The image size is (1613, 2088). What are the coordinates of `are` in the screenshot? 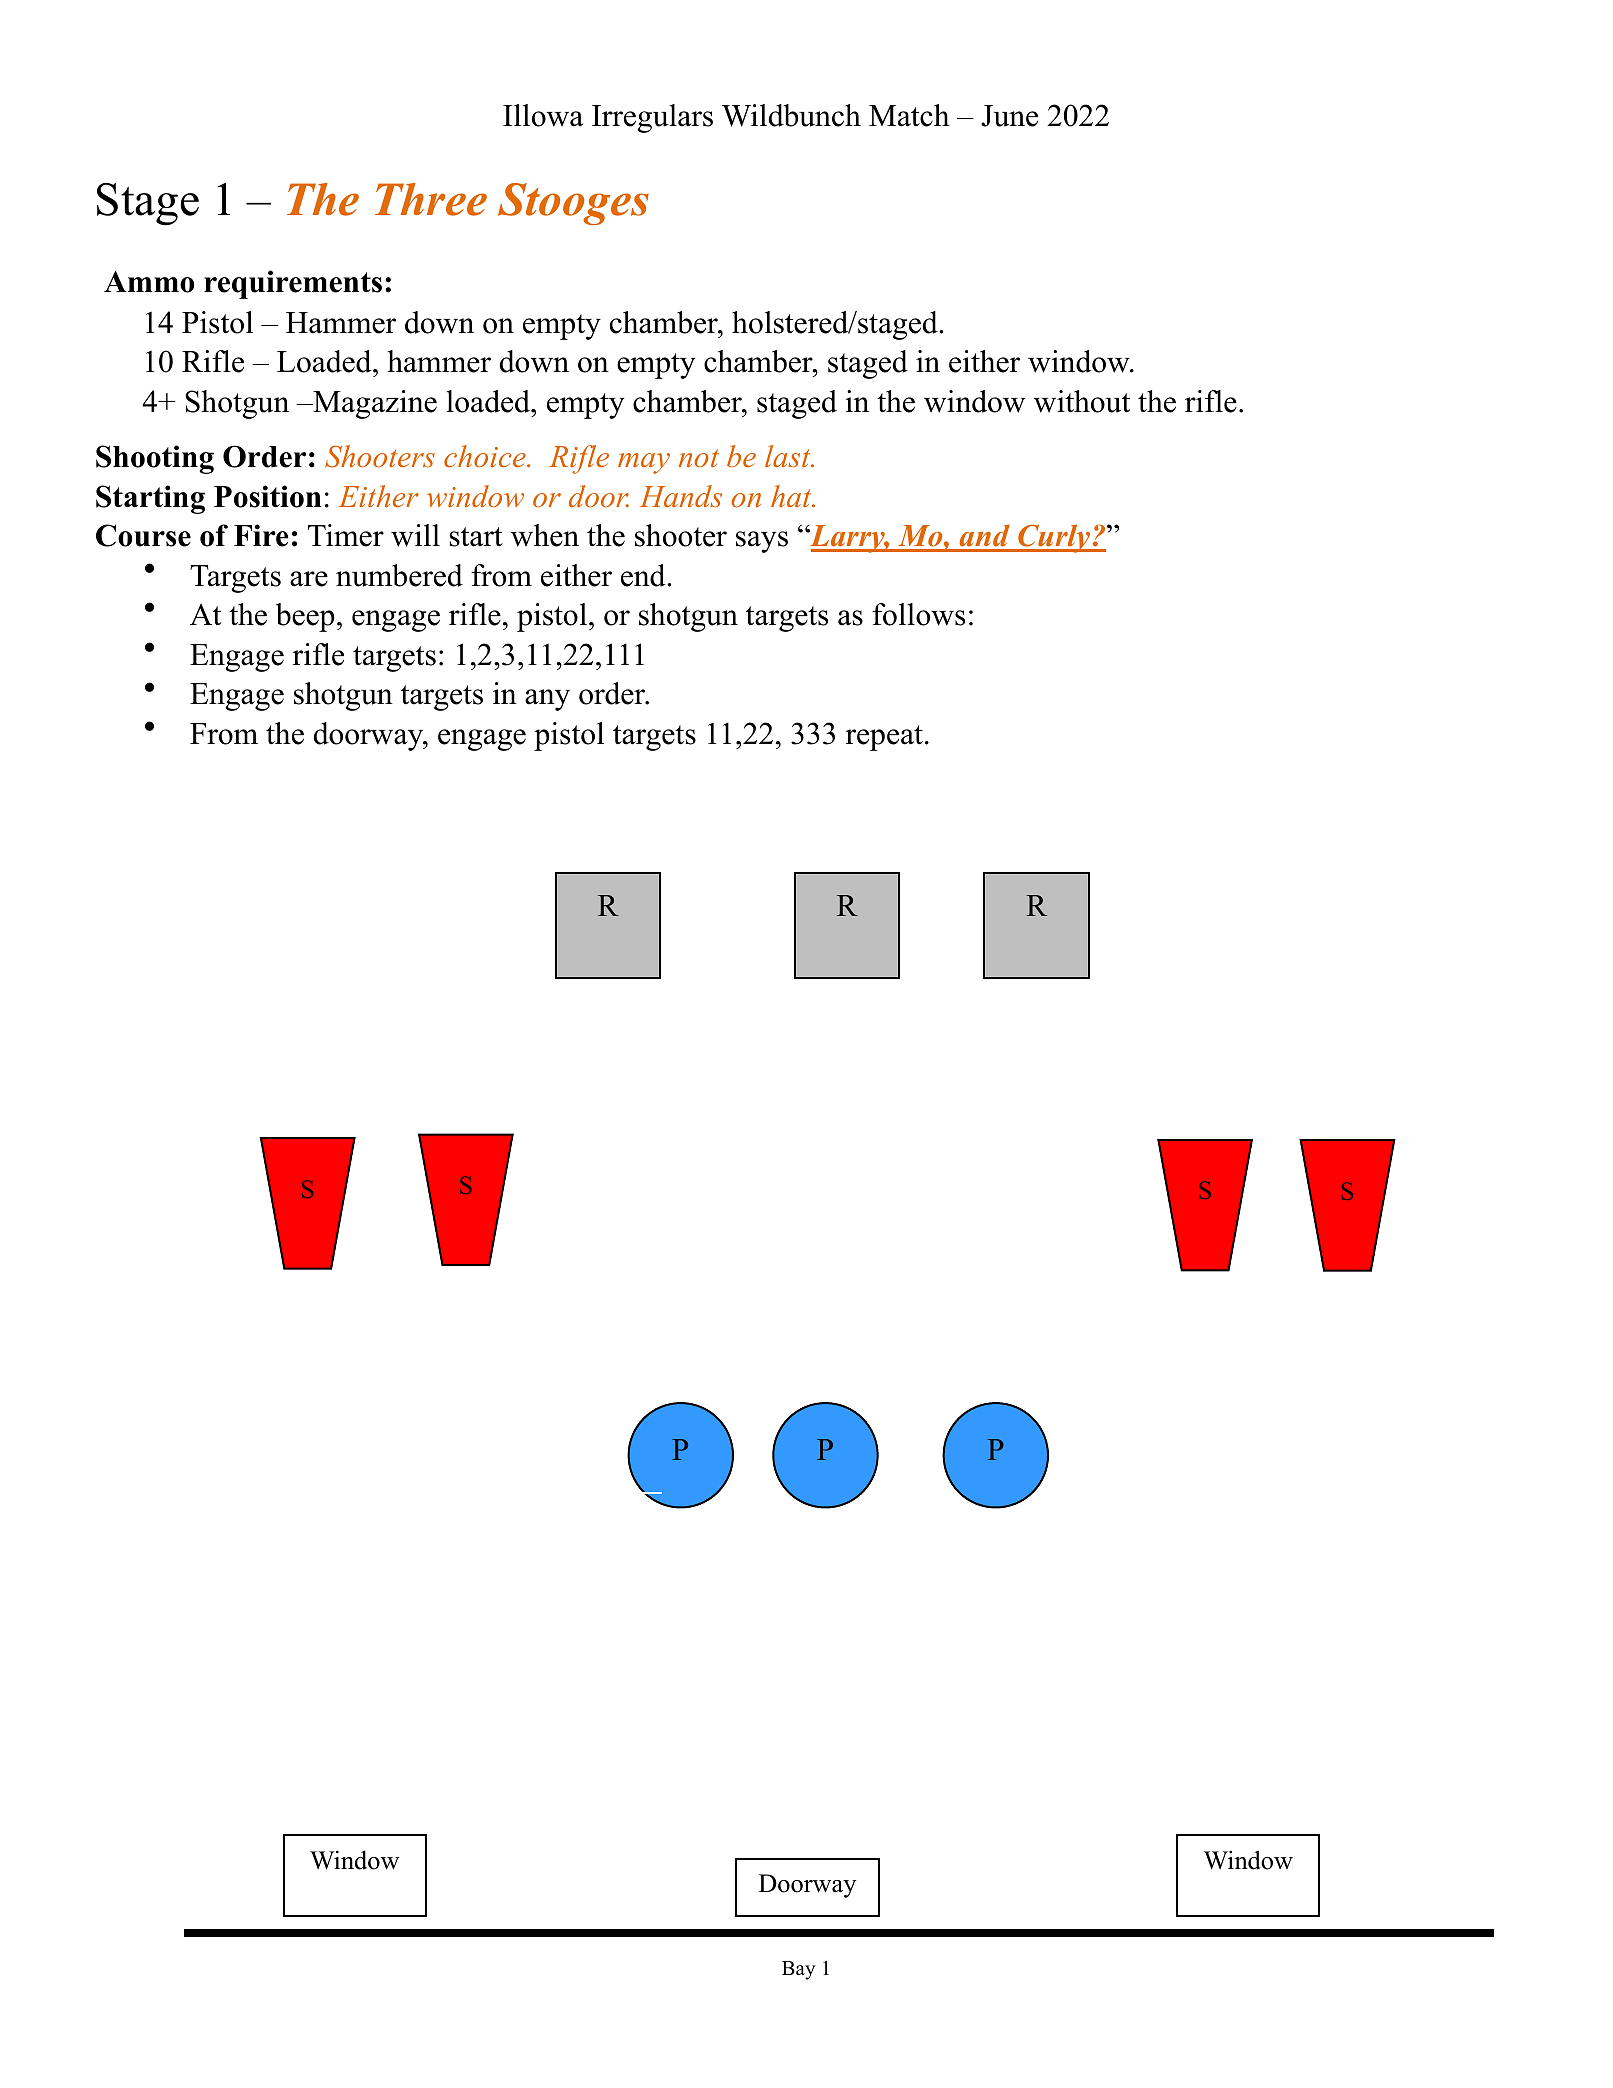 It's located at (309, 579).
